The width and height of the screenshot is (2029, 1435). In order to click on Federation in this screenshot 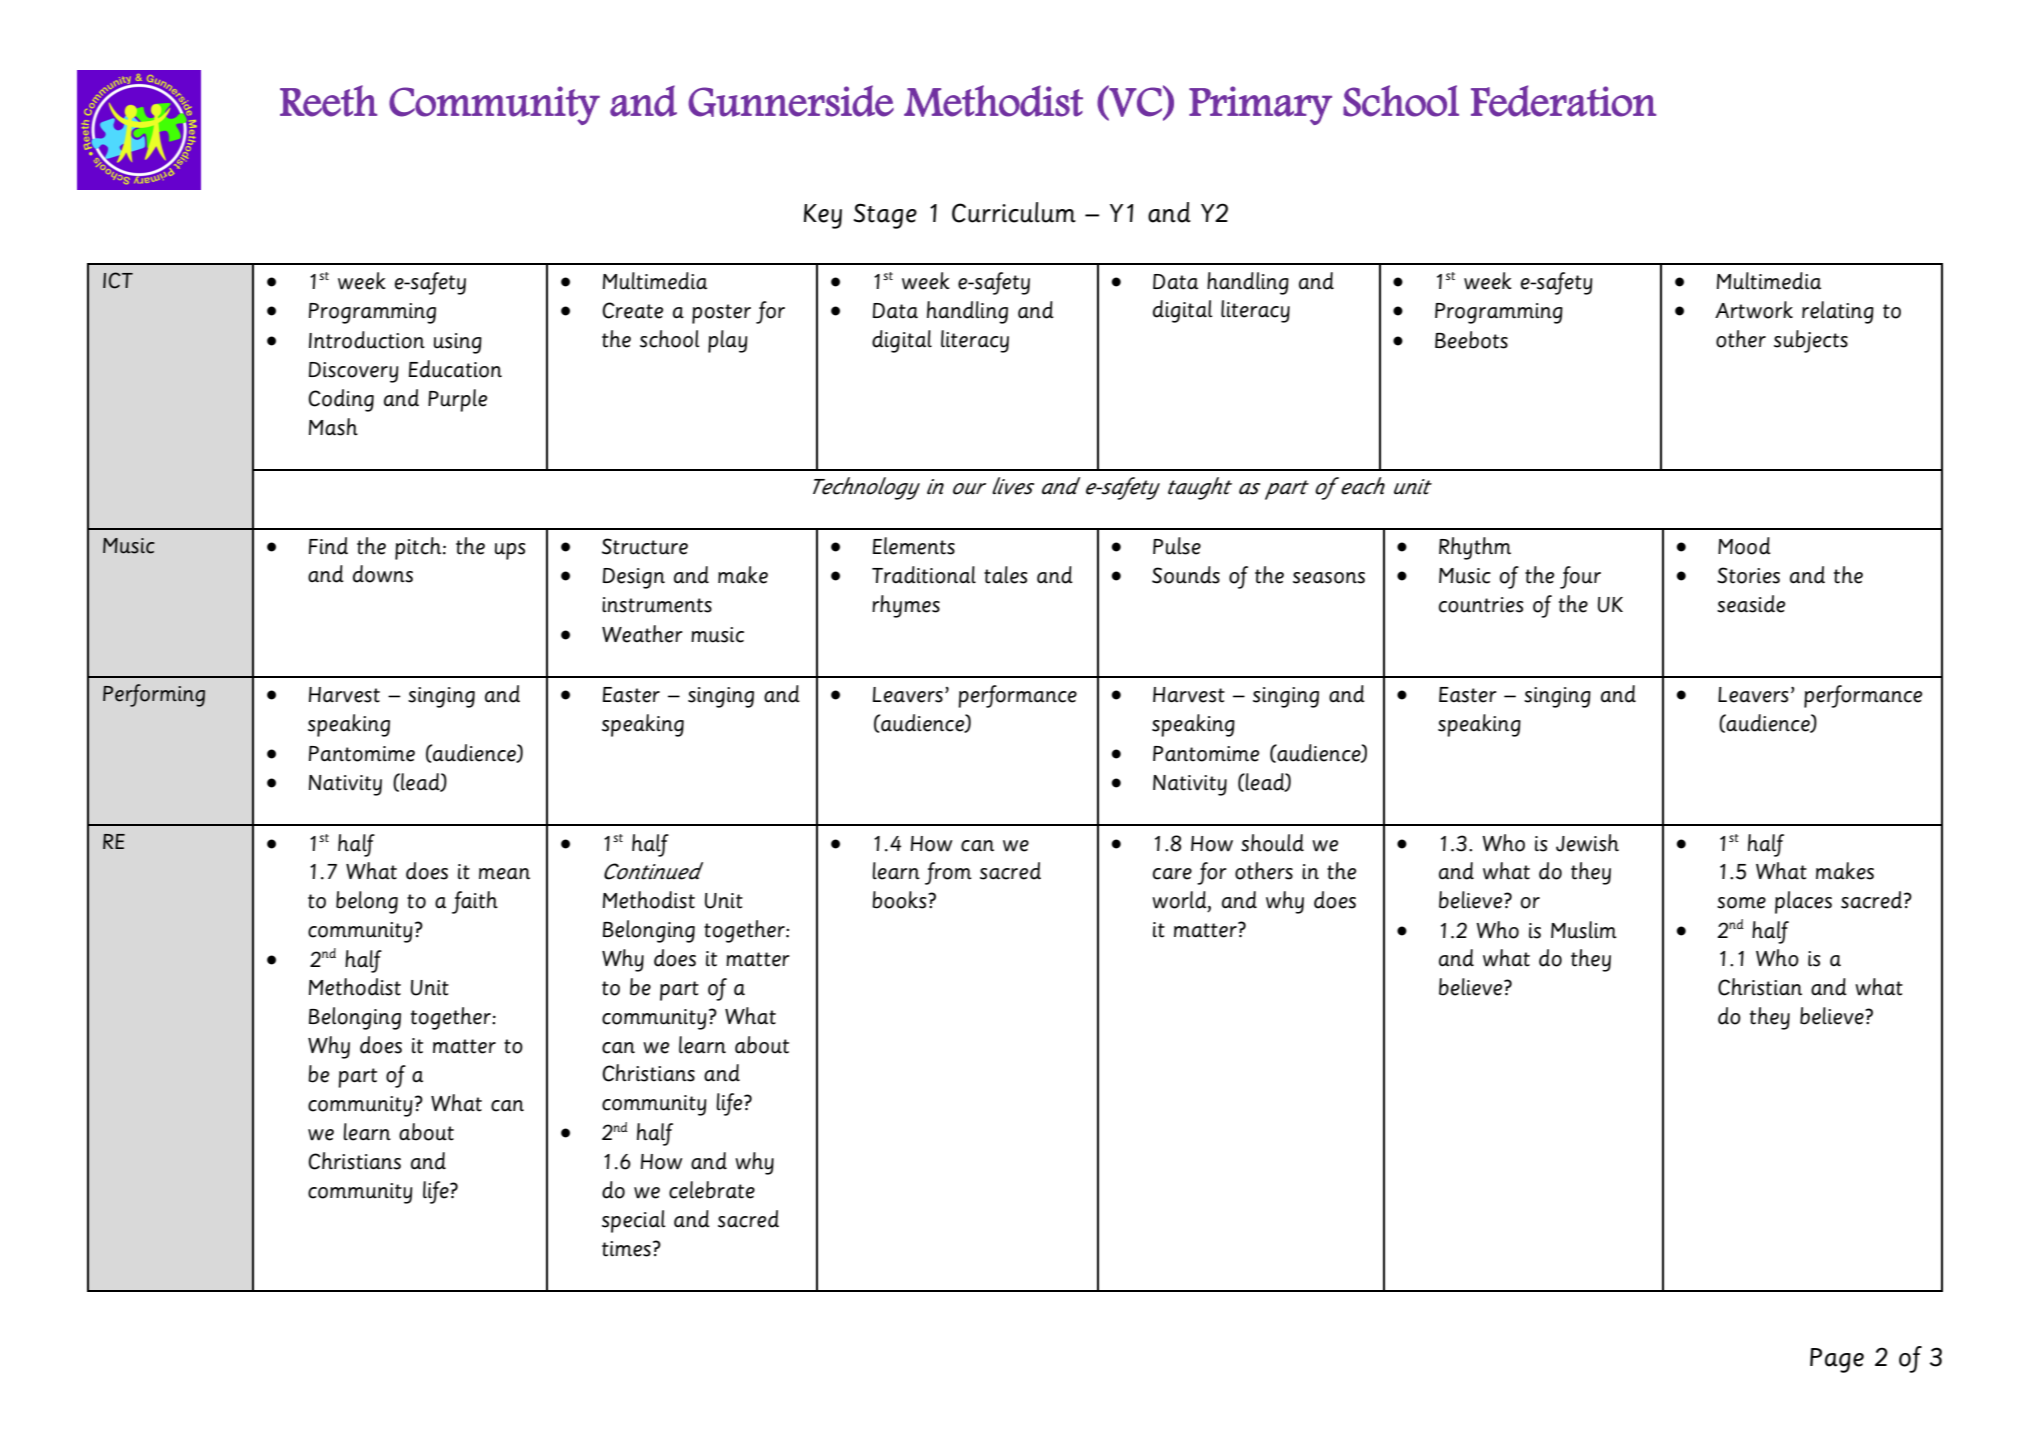, I will do `click(1563, 101)`.
